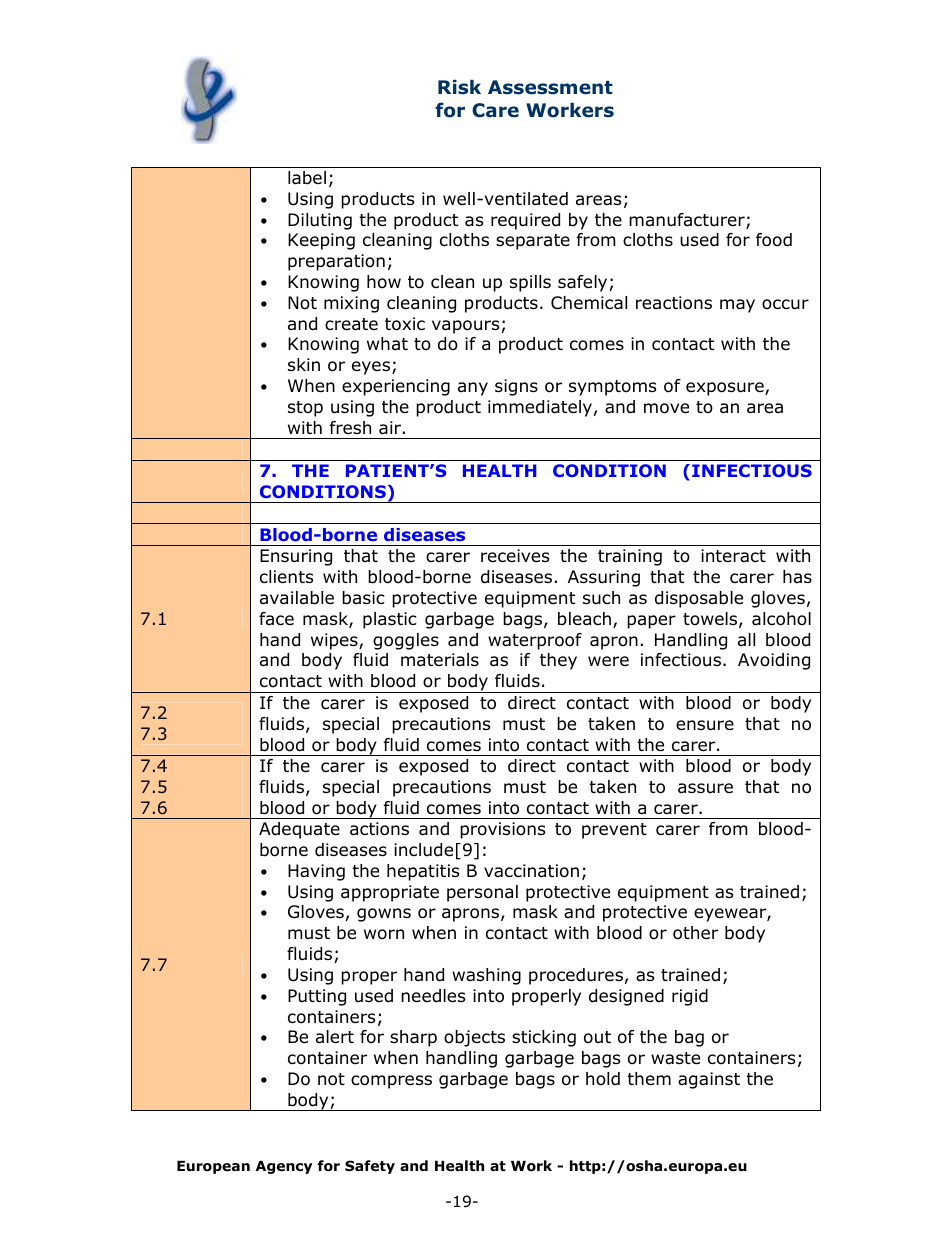  I want to click on against, so click(709, 1080).
